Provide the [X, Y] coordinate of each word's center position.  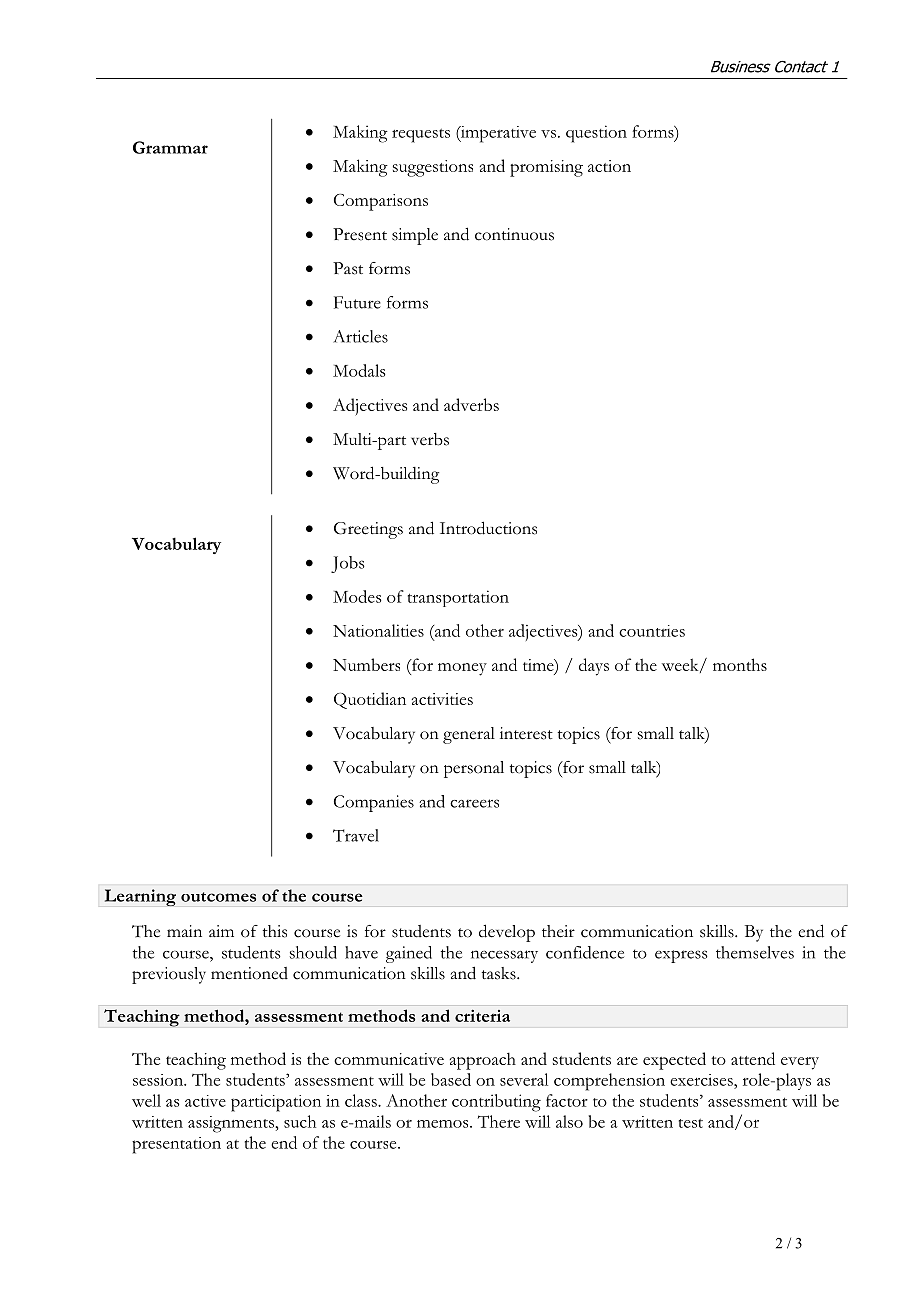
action [609, 166]
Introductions [488, 528]
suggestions [433, 168]
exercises [702, 1080]
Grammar [170, 147]
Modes [357, 596]
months [740, 664]
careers [474, 803]
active [205, 1101]
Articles [360, 336]
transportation [458, 598]
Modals [359, 370]
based [451, 1079]
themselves [755, 952]
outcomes [218, 897]
